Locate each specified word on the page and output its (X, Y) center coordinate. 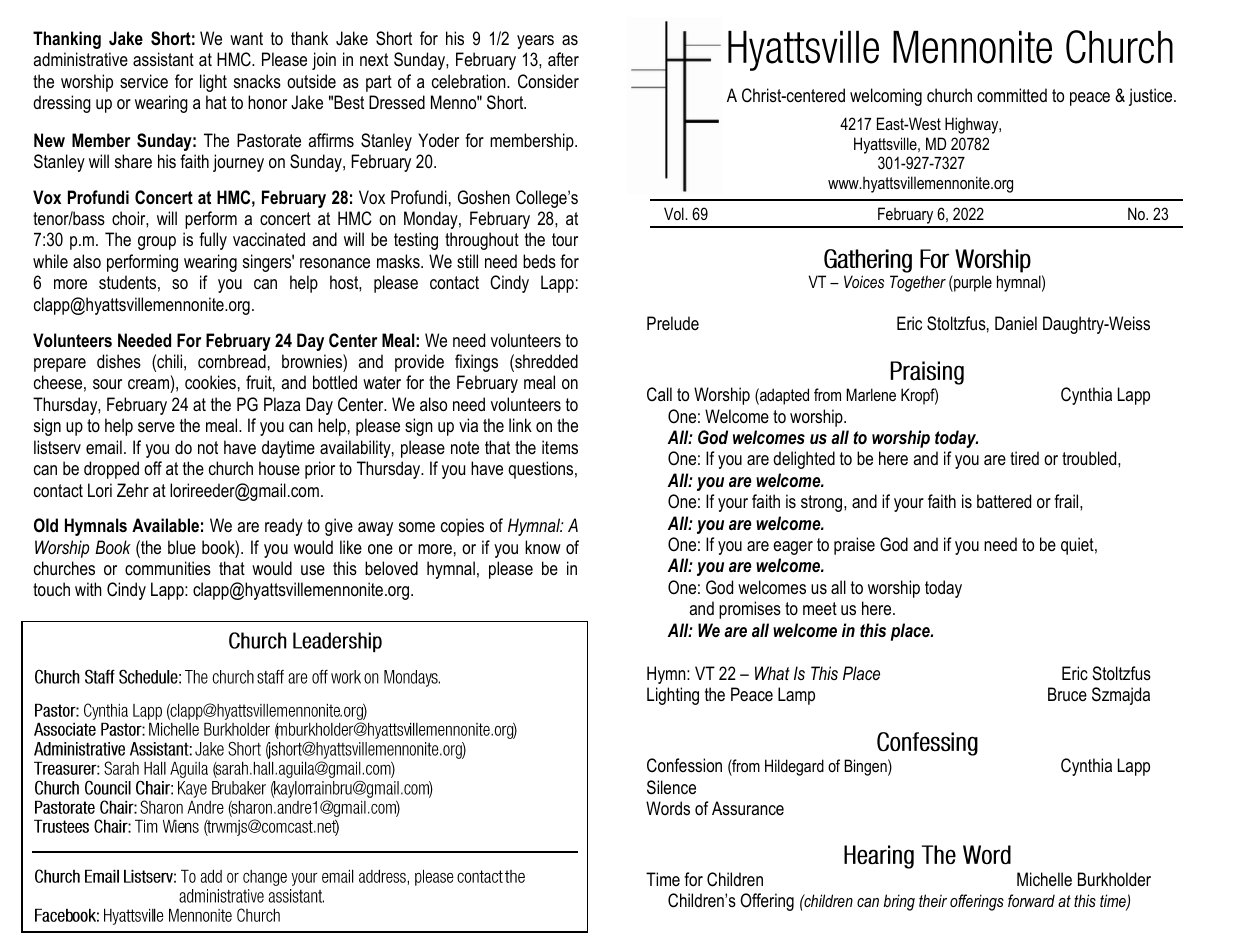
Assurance (748, 808)
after (563, 59)
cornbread (232, 361)
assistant (163, 59)
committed (1012, 95)
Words (668, 808)
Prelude (673, 323)
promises (750, 610)
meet (820, 608)
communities (168, 568)
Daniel (1016, 323)
